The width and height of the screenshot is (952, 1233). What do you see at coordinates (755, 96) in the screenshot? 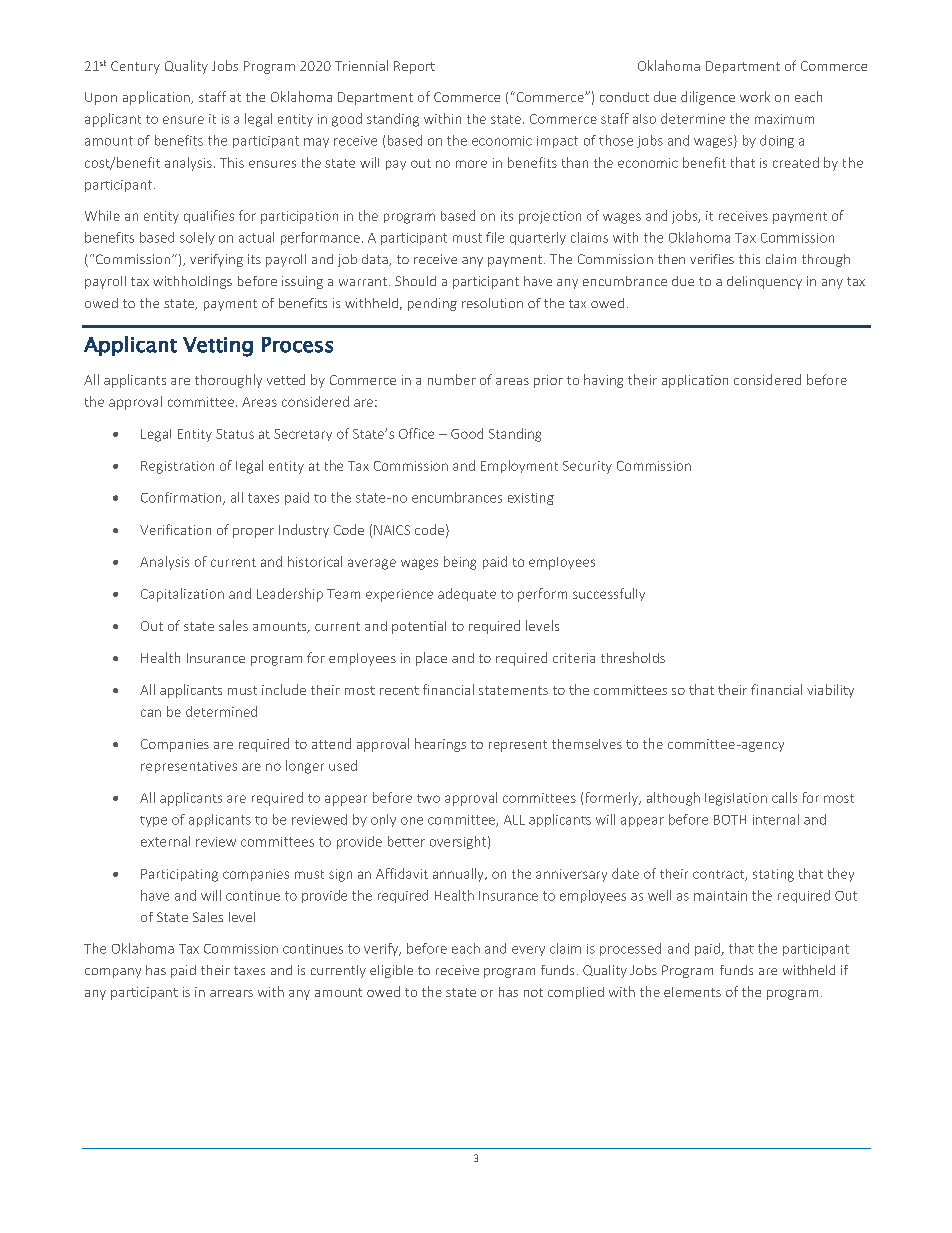
I see `work` at bounding box center [755, 96].
